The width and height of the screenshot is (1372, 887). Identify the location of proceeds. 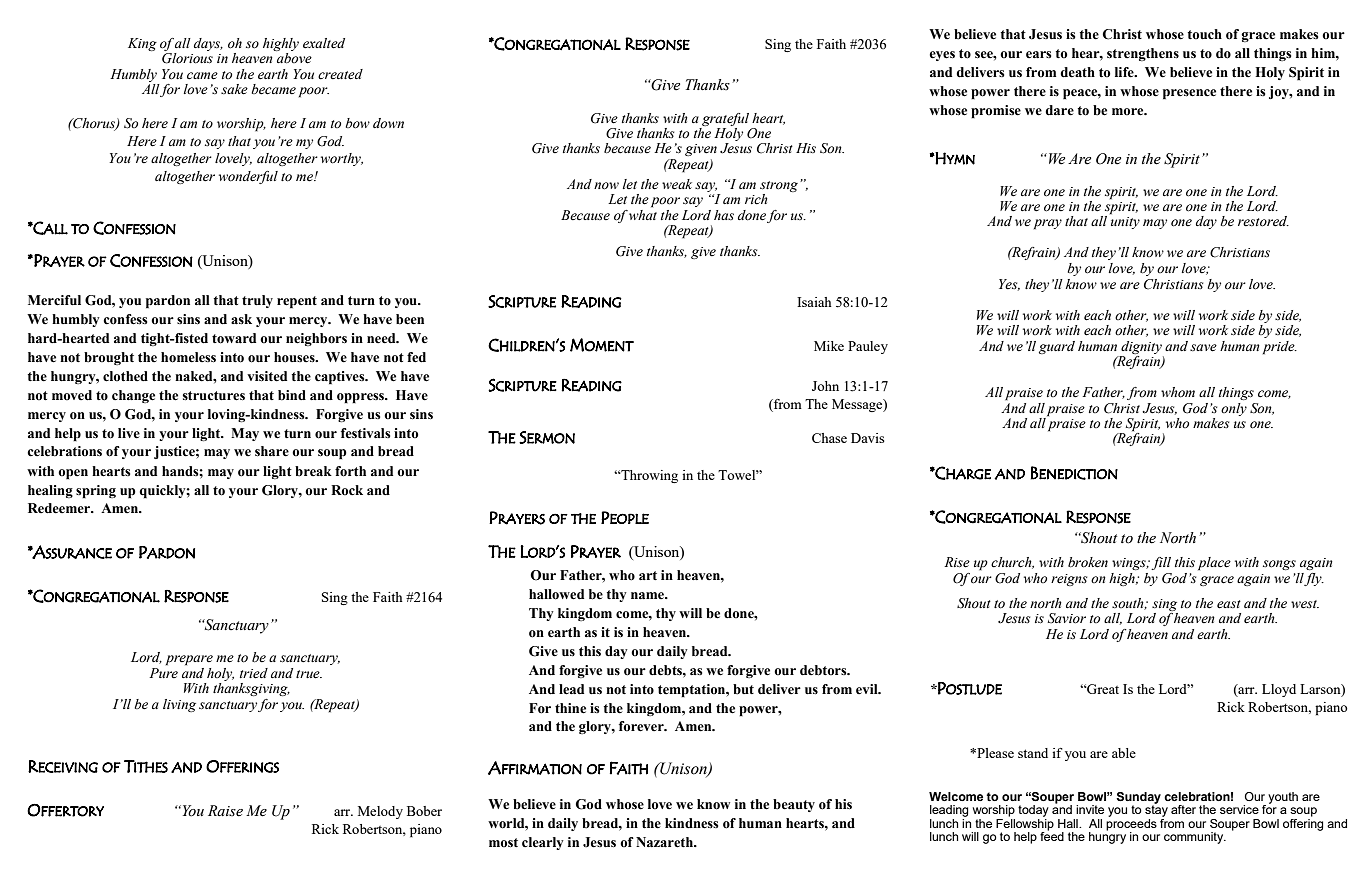
(1131, 824).
